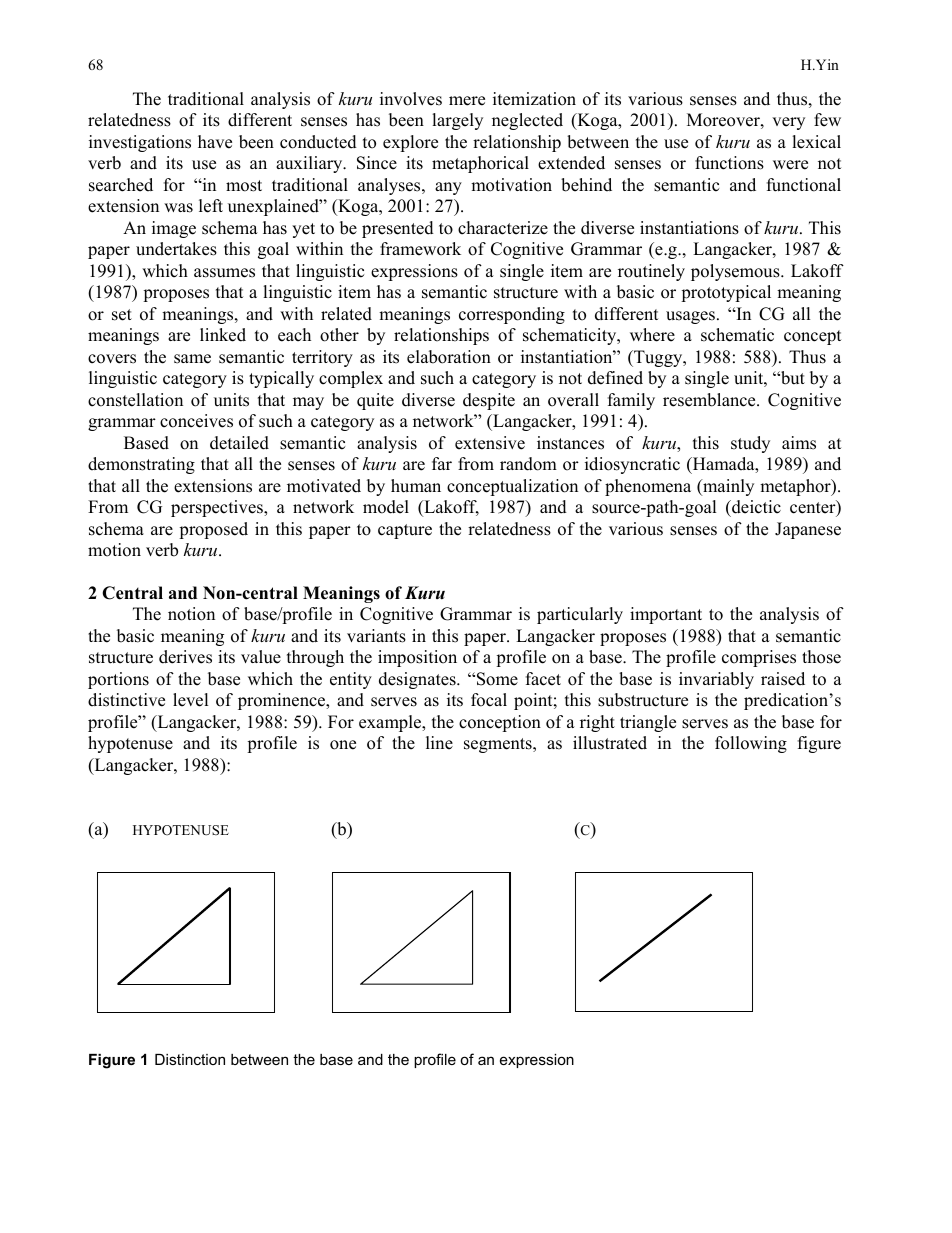 This document has width=952, height=1233. I want to click on notion, so click(191, 614).
